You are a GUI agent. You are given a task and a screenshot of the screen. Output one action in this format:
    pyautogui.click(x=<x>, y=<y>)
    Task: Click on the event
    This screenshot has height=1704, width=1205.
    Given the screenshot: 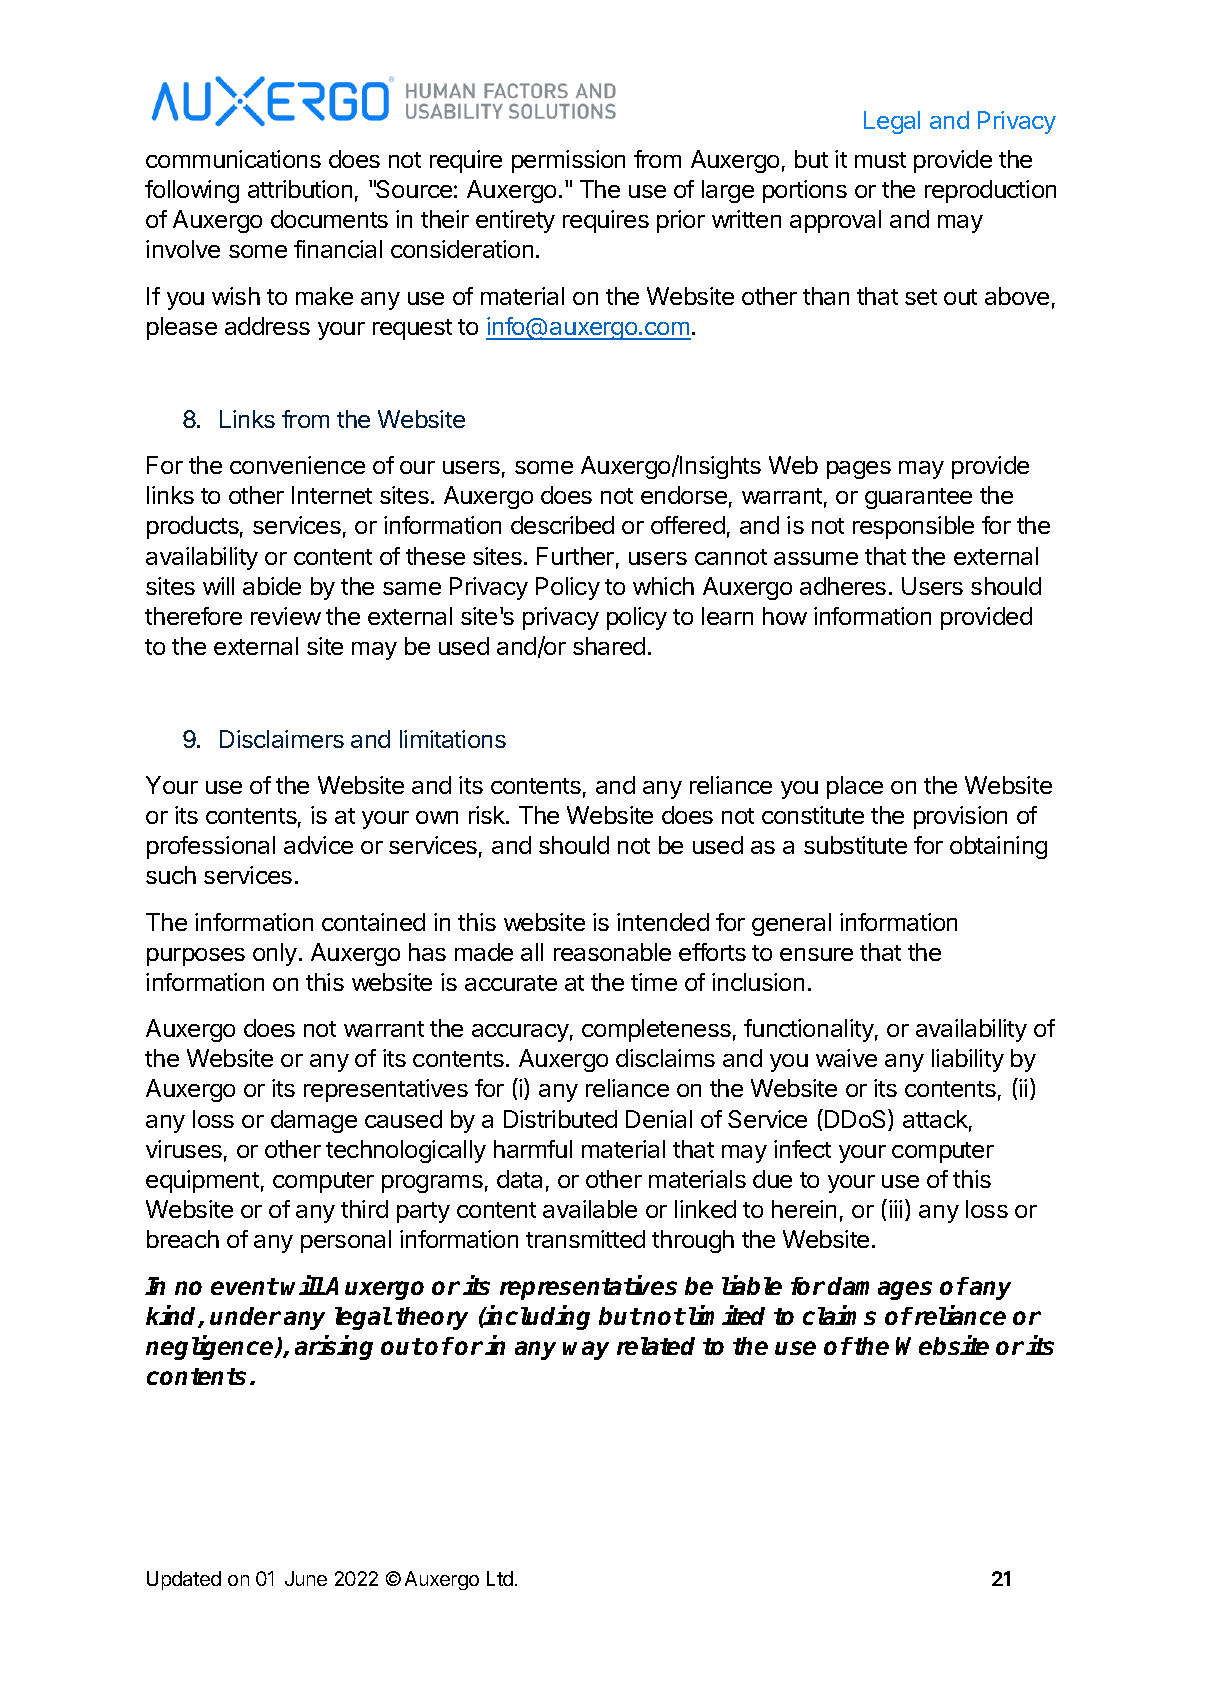 What is the action you would take?
    pyautogui.click(x=245, y=1286)
